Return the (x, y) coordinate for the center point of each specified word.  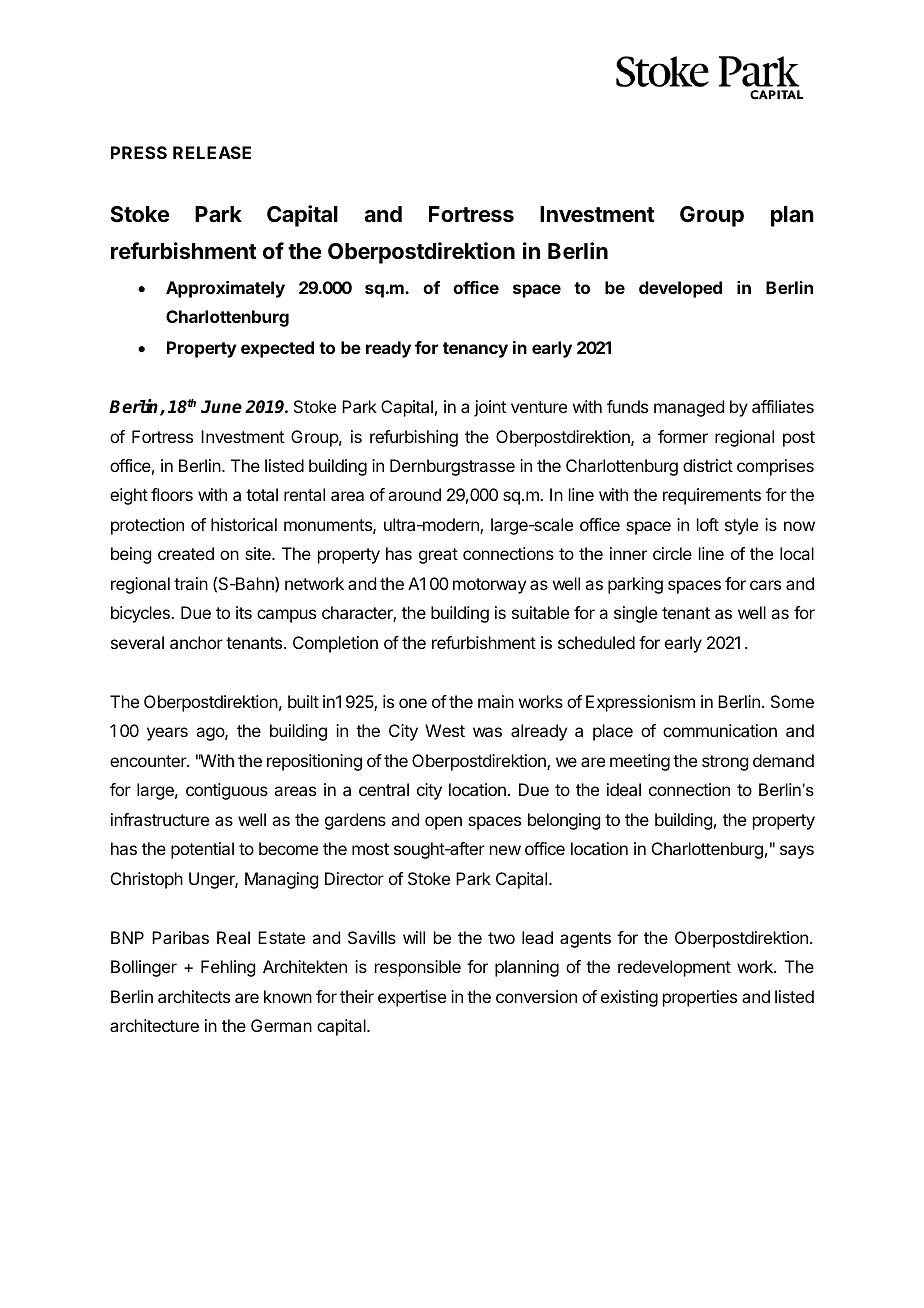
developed (680, 289)
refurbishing (414, 438)
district (708, 465)
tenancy (475, 350)
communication (720, 730)
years (167, 734)
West (445, 730)
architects (194, 996)
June (221, 407)
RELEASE (212, 152)
